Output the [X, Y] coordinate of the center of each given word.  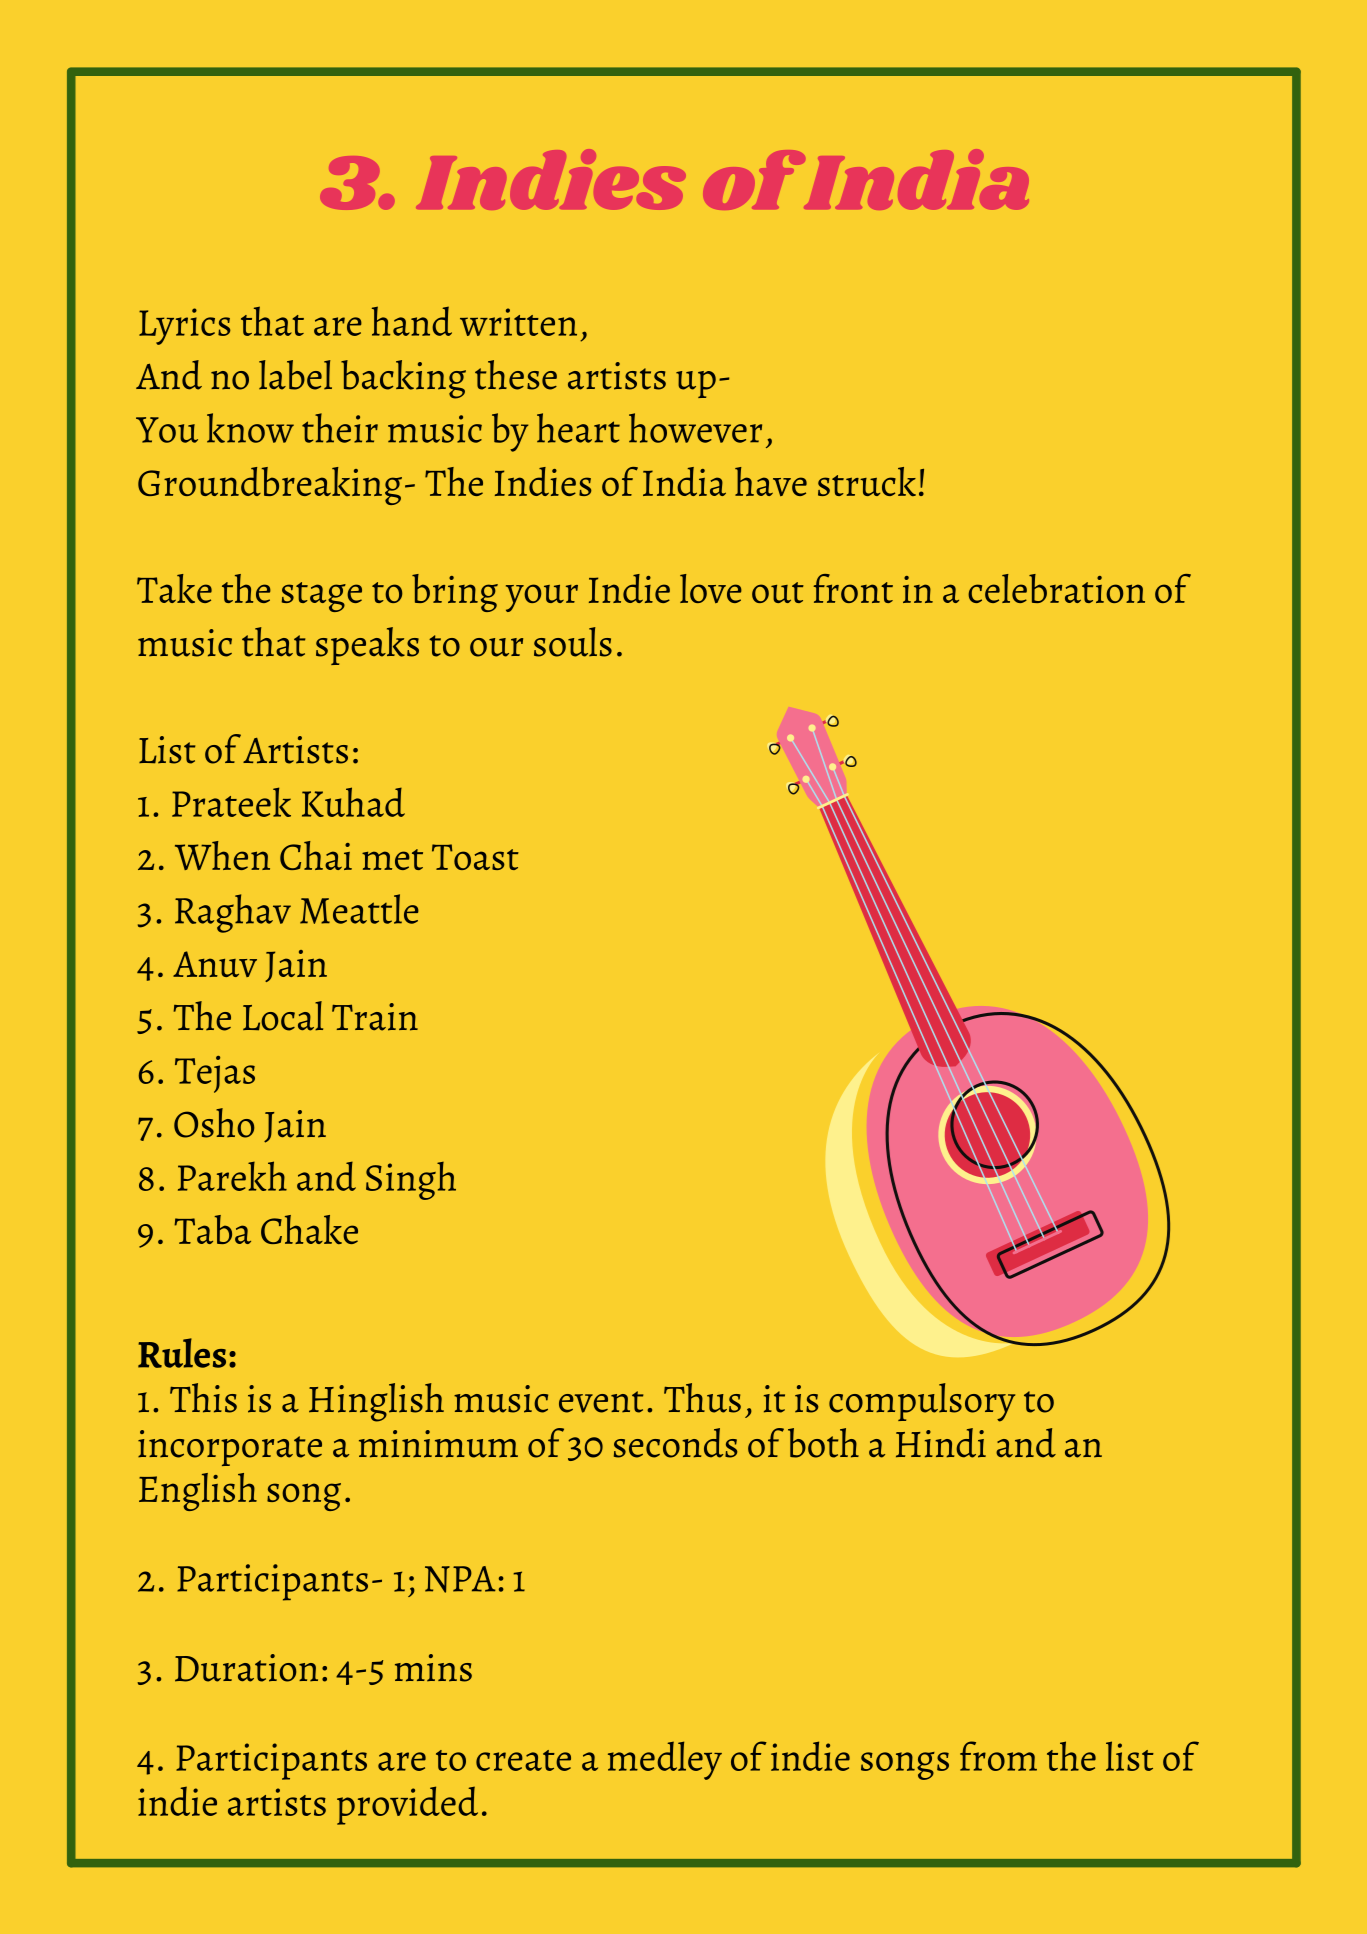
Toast [475, 857]
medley [665, 1760]
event [601, 1402]
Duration [246, 1668]
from [998, 1756]
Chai [316, 855]
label [295, 375]
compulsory [922, 1402]
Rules [182, 1353]
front [853, 588]
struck [867, 481]
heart [578, 428]
